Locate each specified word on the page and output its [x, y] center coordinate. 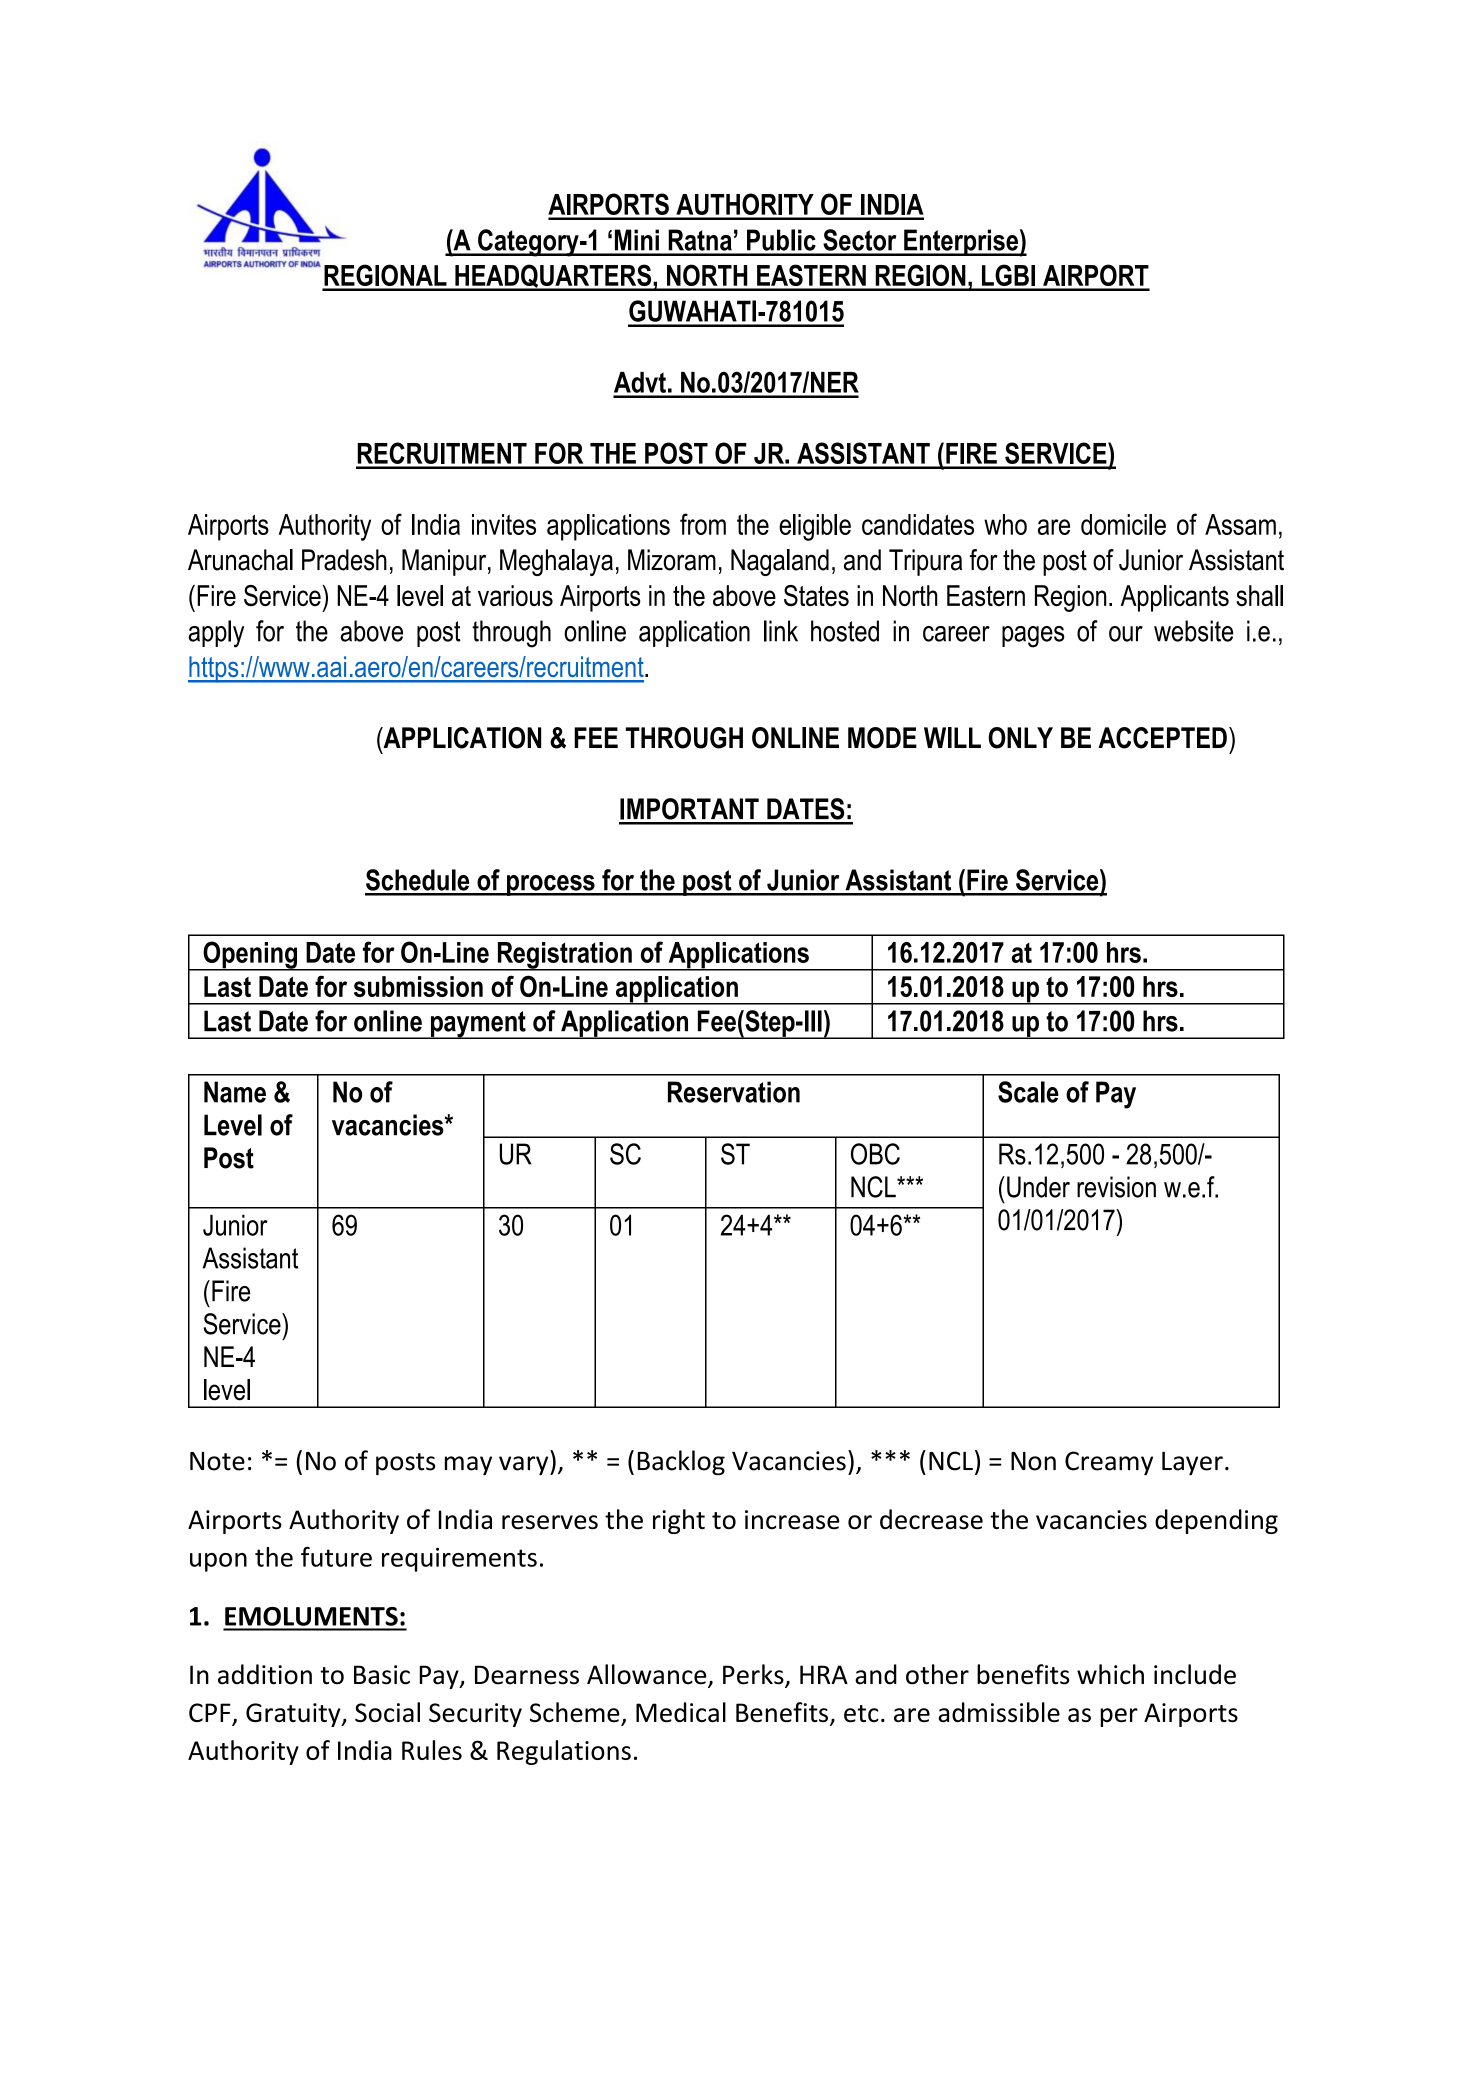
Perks [754, 1675]
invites [504, 524]
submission [418, 986]
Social [387, 1712]
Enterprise [961, 242]
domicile [1123, 524]
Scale [1028, 1092]
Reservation [734, 1092]
